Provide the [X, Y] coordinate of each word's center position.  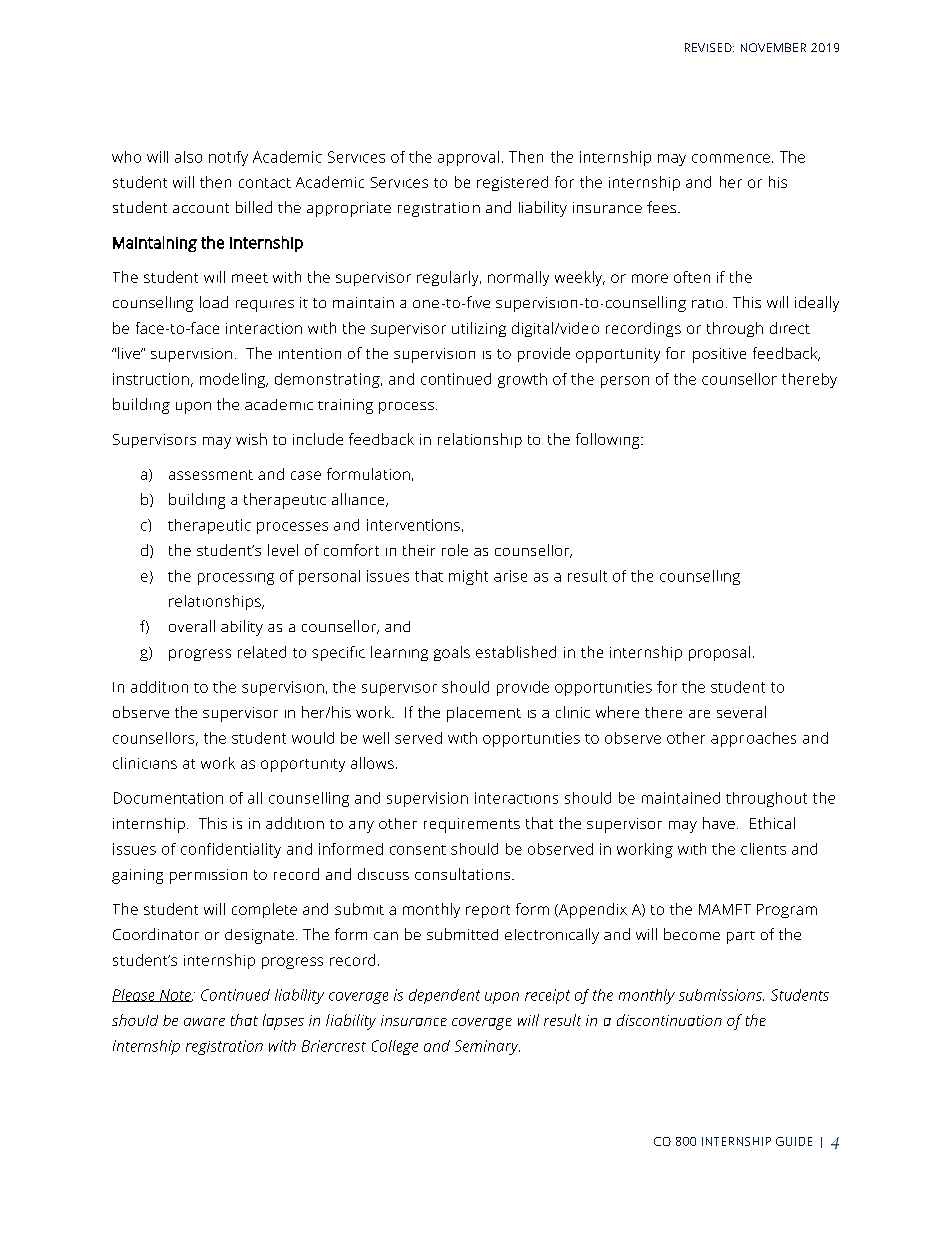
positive [719, 355]
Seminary [487, 1047]
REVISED [709, 47]
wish [251, 439]
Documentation [168, 798]
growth [522, 380]
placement [484, 714]
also [188, 157]
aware [204, 1022]
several [741, 712]
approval [468, 158]
